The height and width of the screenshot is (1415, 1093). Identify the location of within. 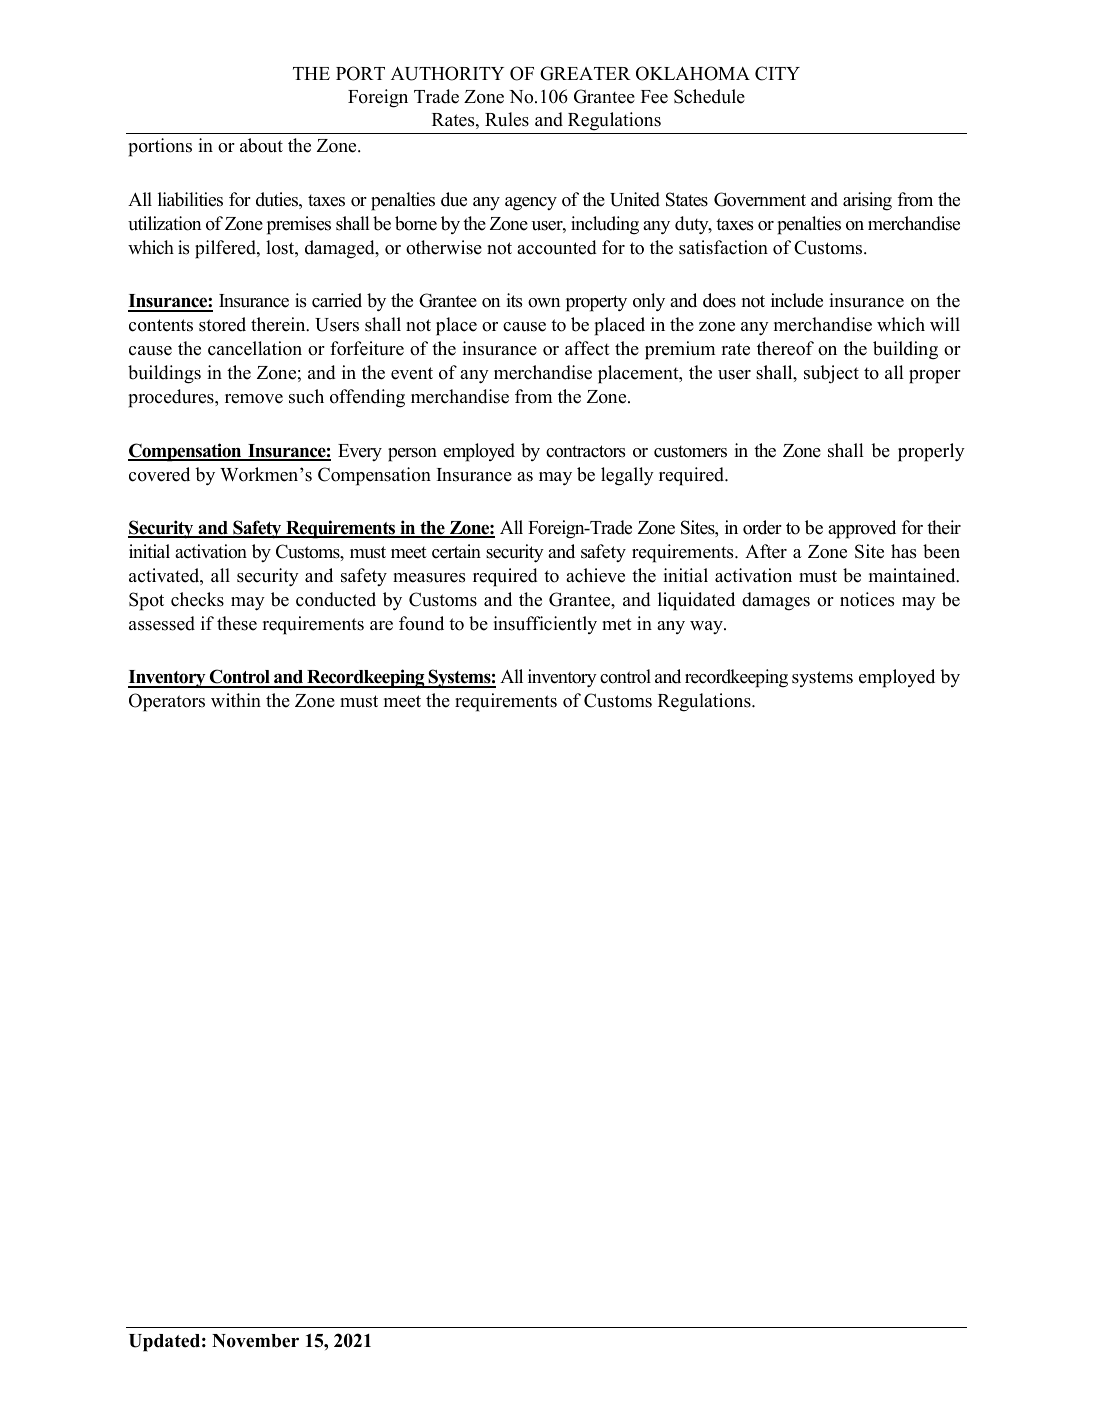
(236, 700).
